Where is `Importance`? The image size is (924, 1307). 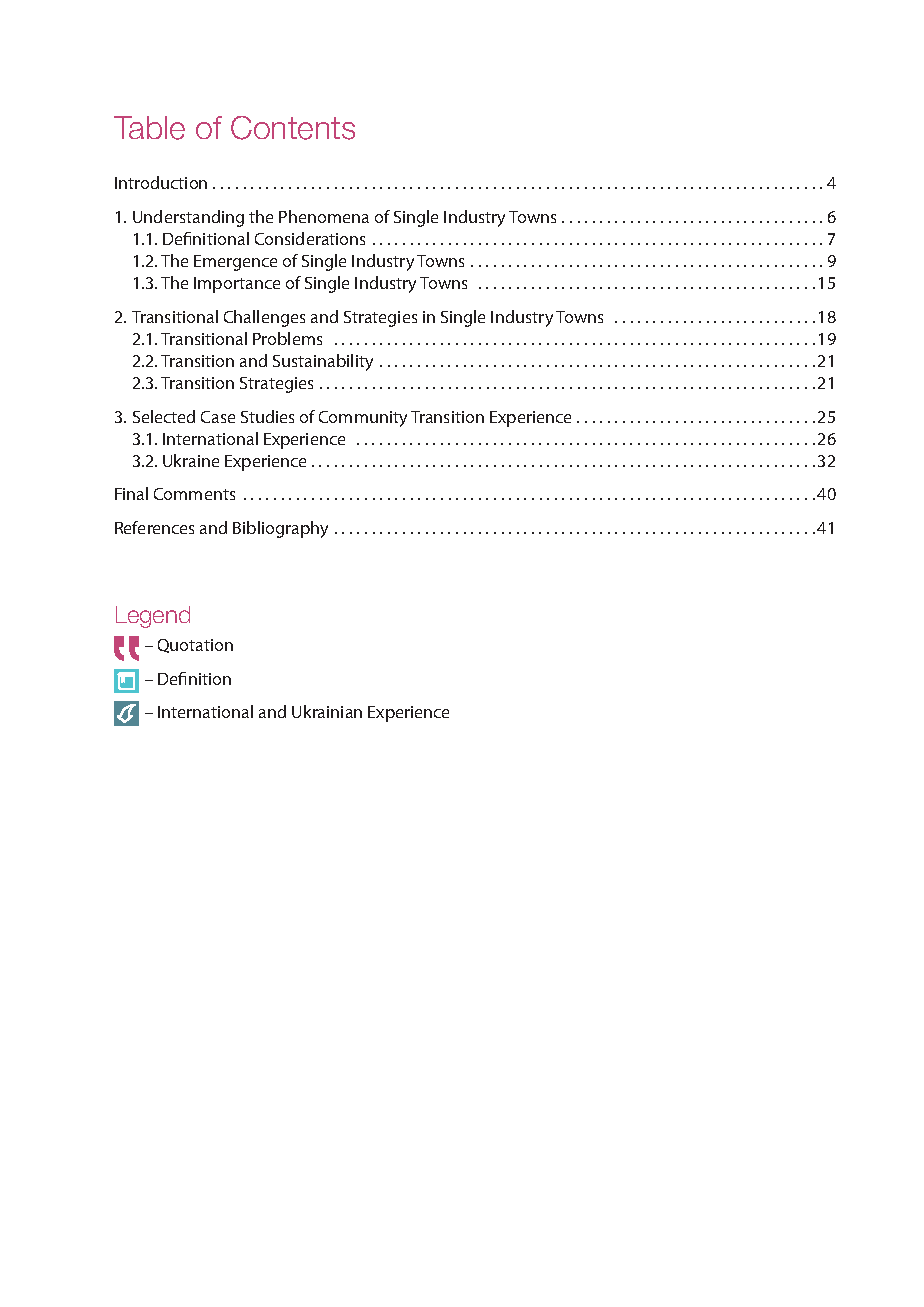
Importance is located at coordinates (237, 285).
